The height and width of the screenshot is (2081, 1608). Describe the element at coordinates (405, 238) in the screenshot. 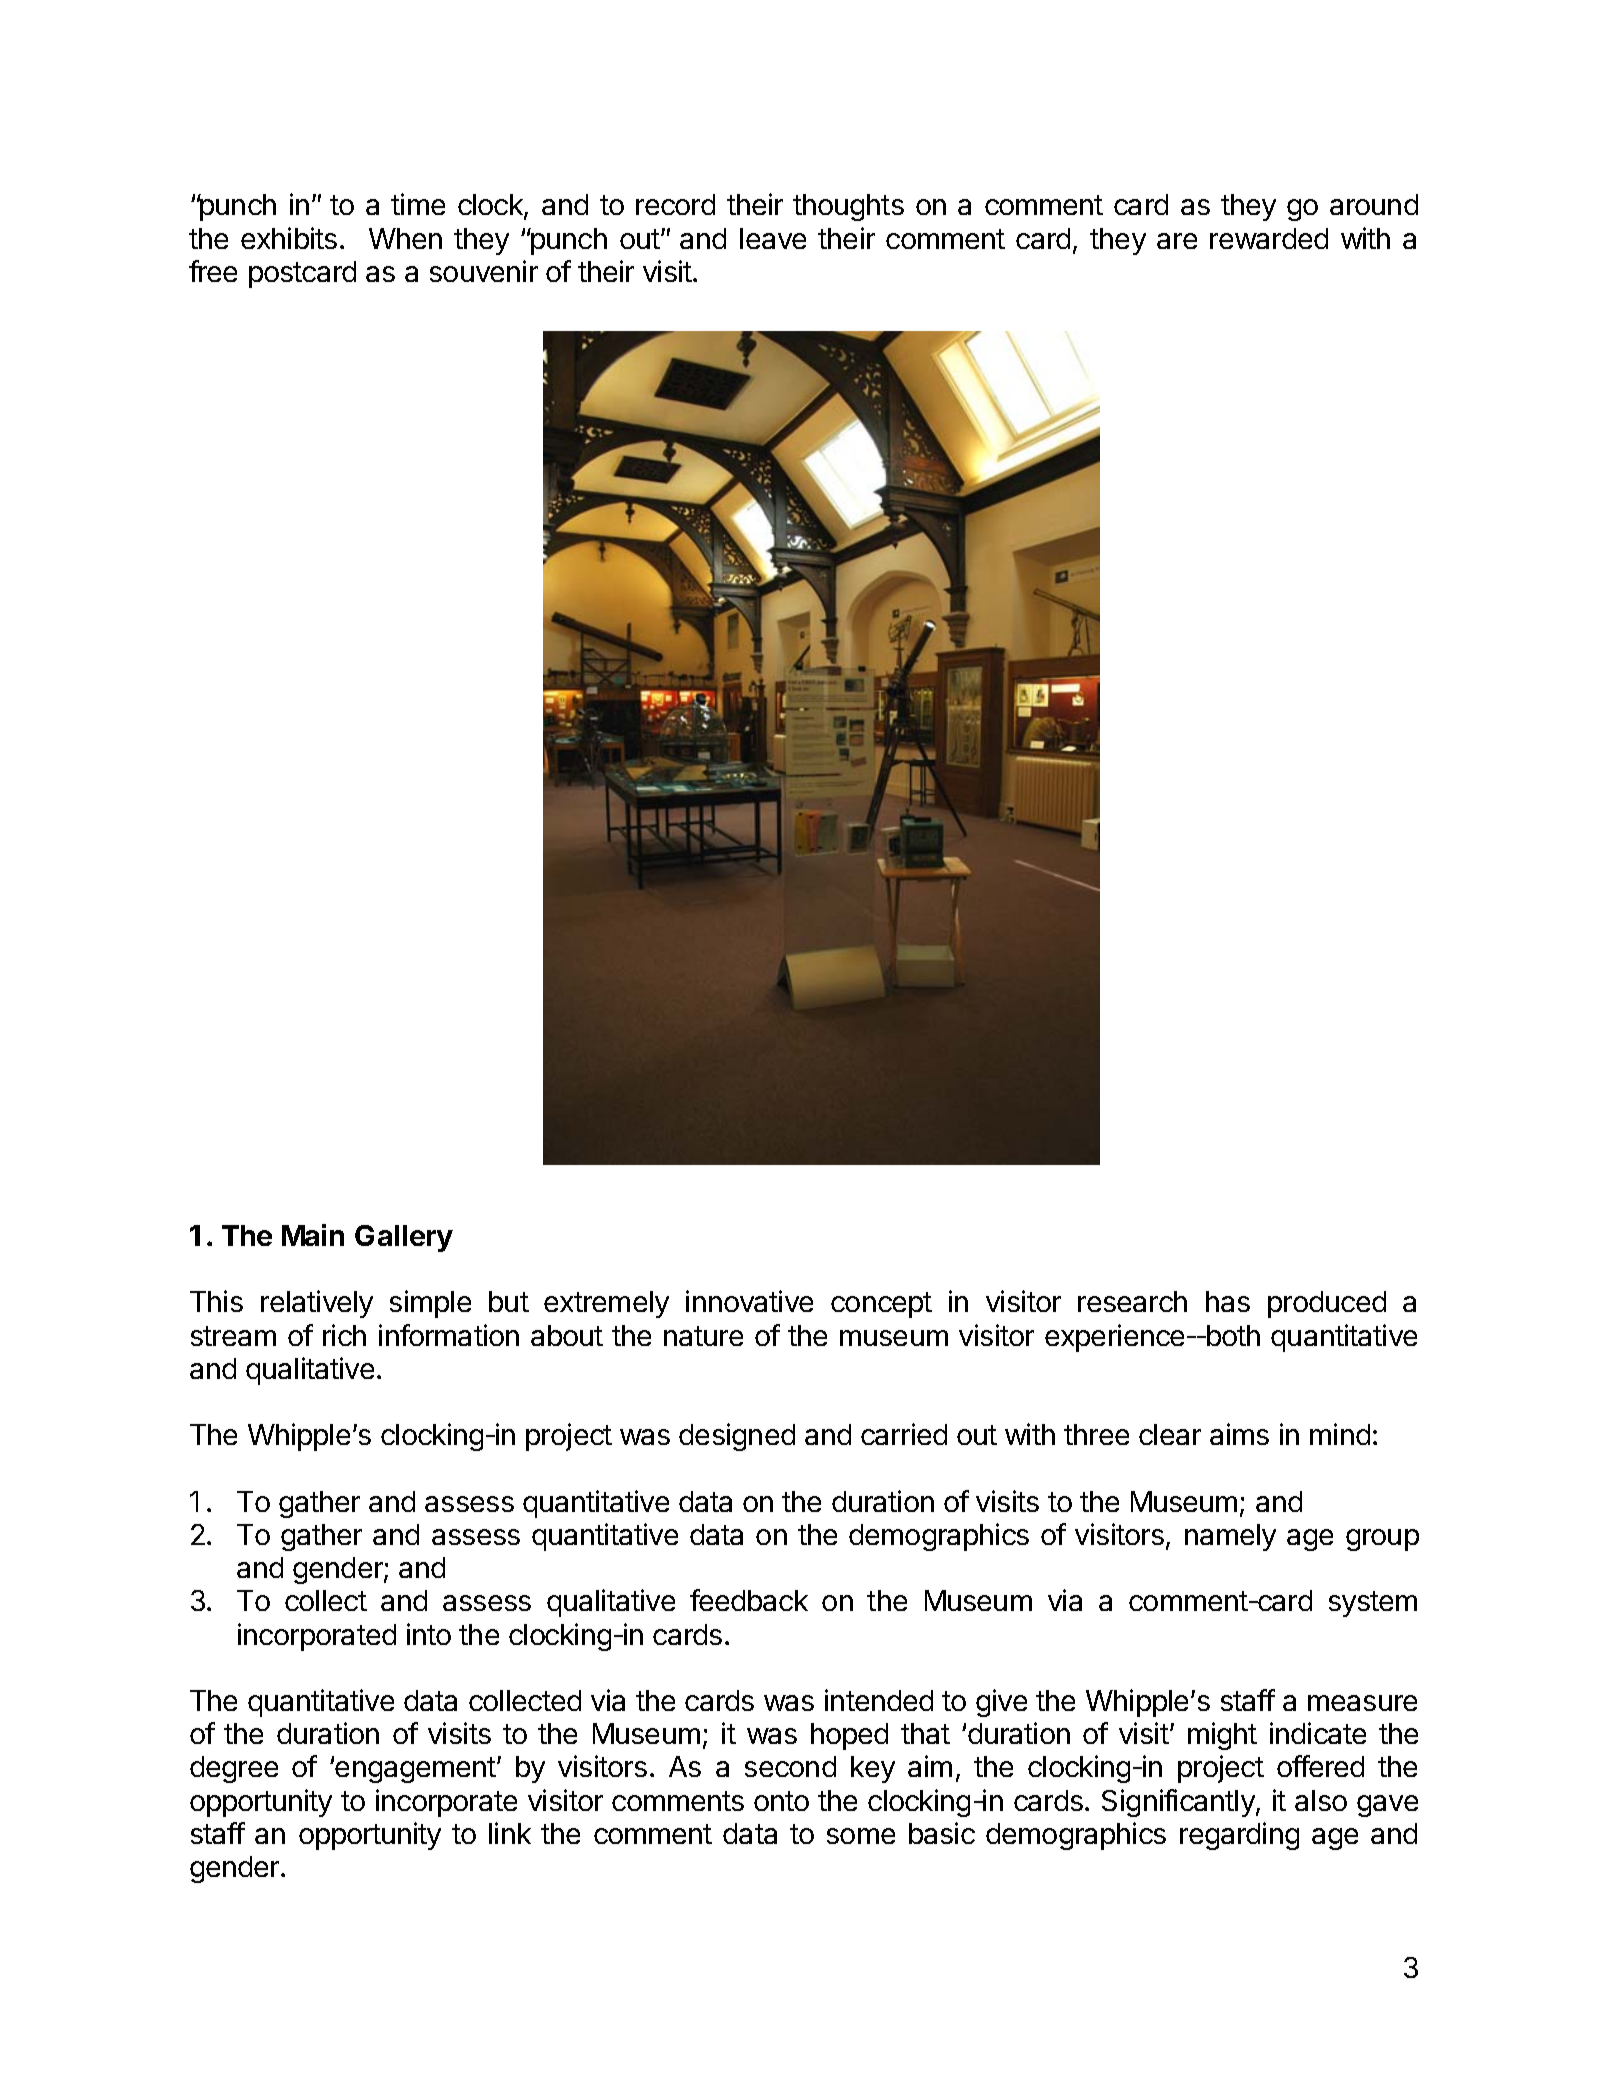

I see `When` at that location.
